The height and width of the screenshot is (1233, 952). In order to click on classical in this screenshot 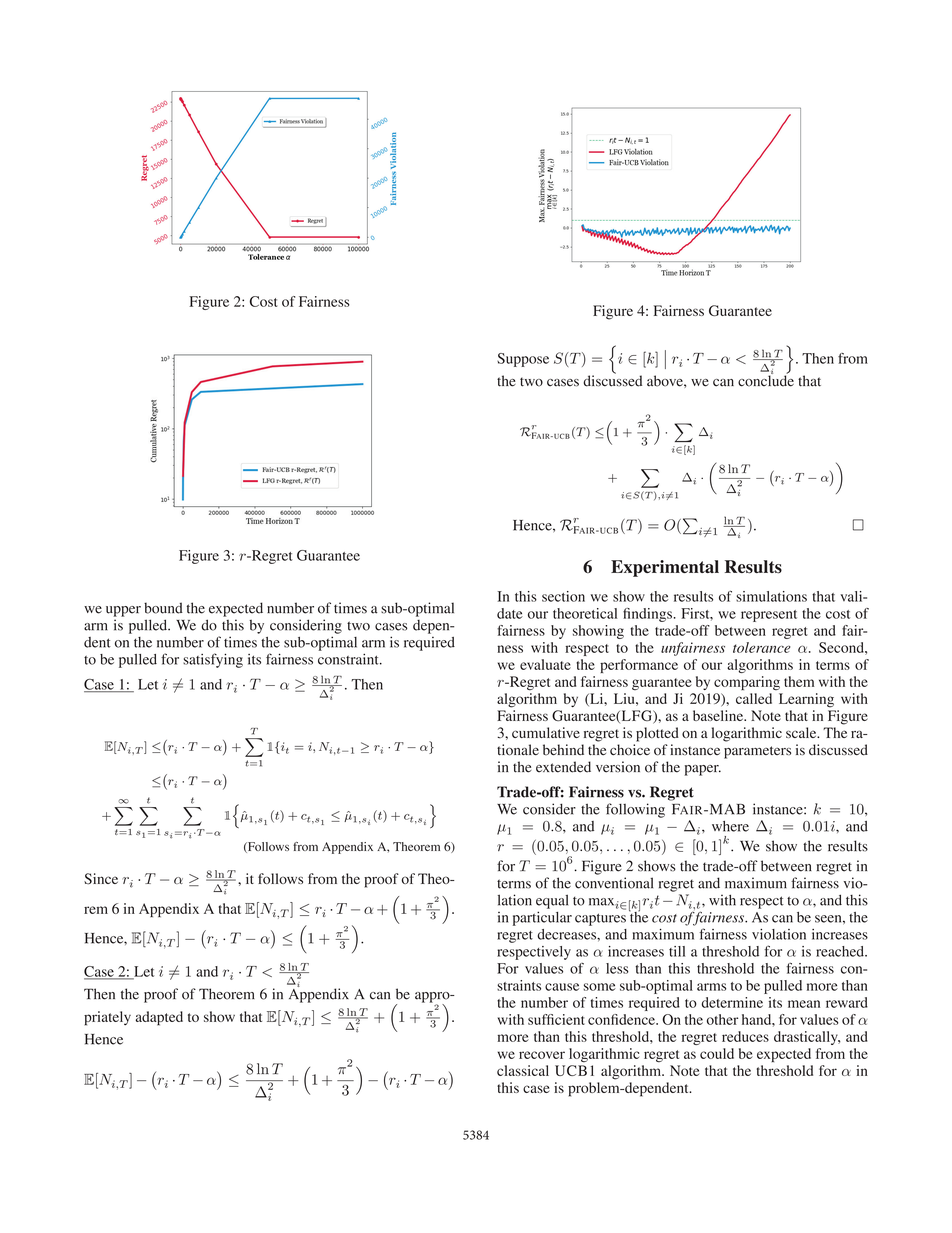, I will do `click(523, 1070)`.
